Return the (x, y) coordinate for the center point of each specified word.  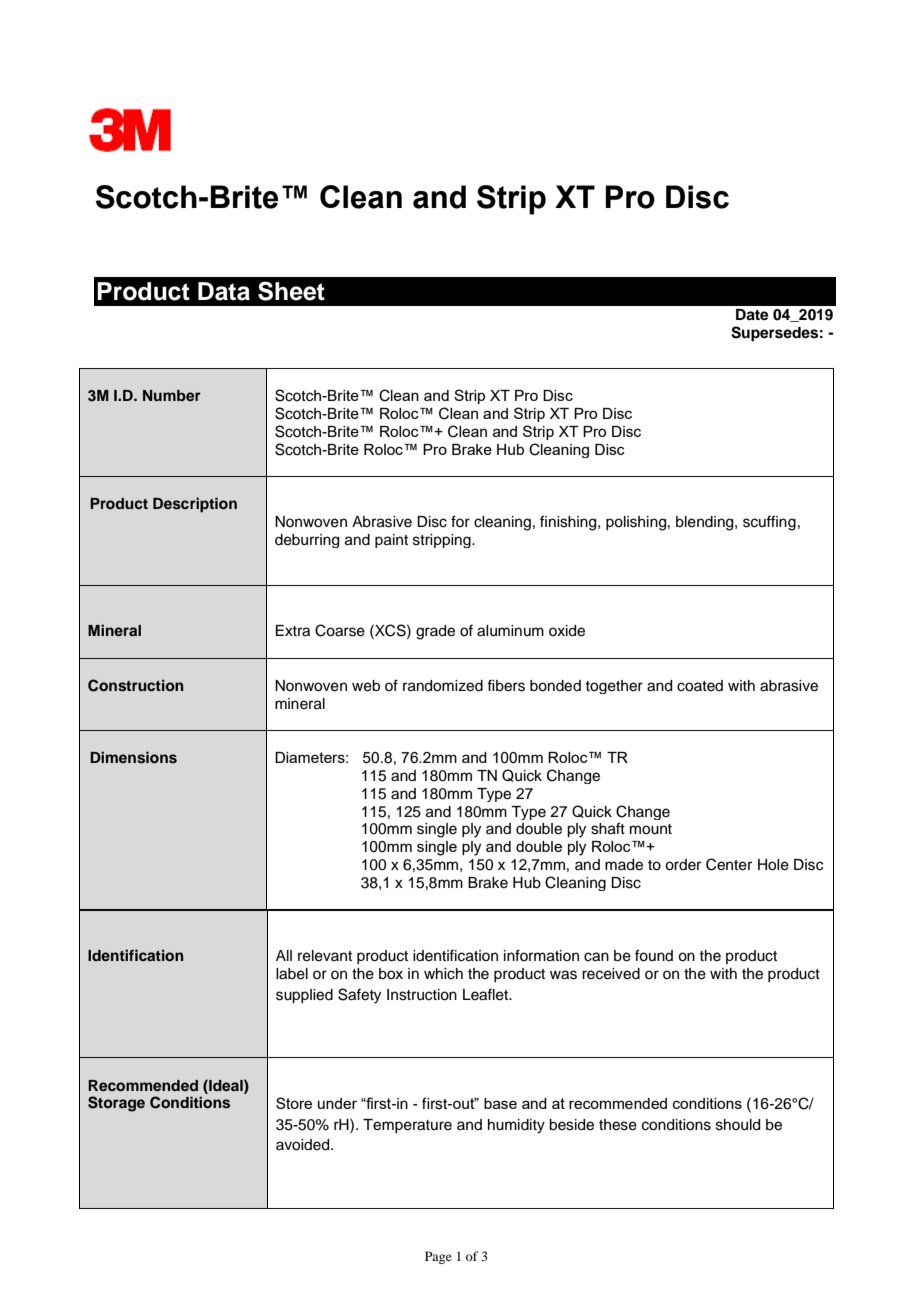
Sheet (291, 291)
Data (224, 291)
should (738, 1125)
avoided (304, 1145)
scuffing (769, 523)
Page (438, 1257)
